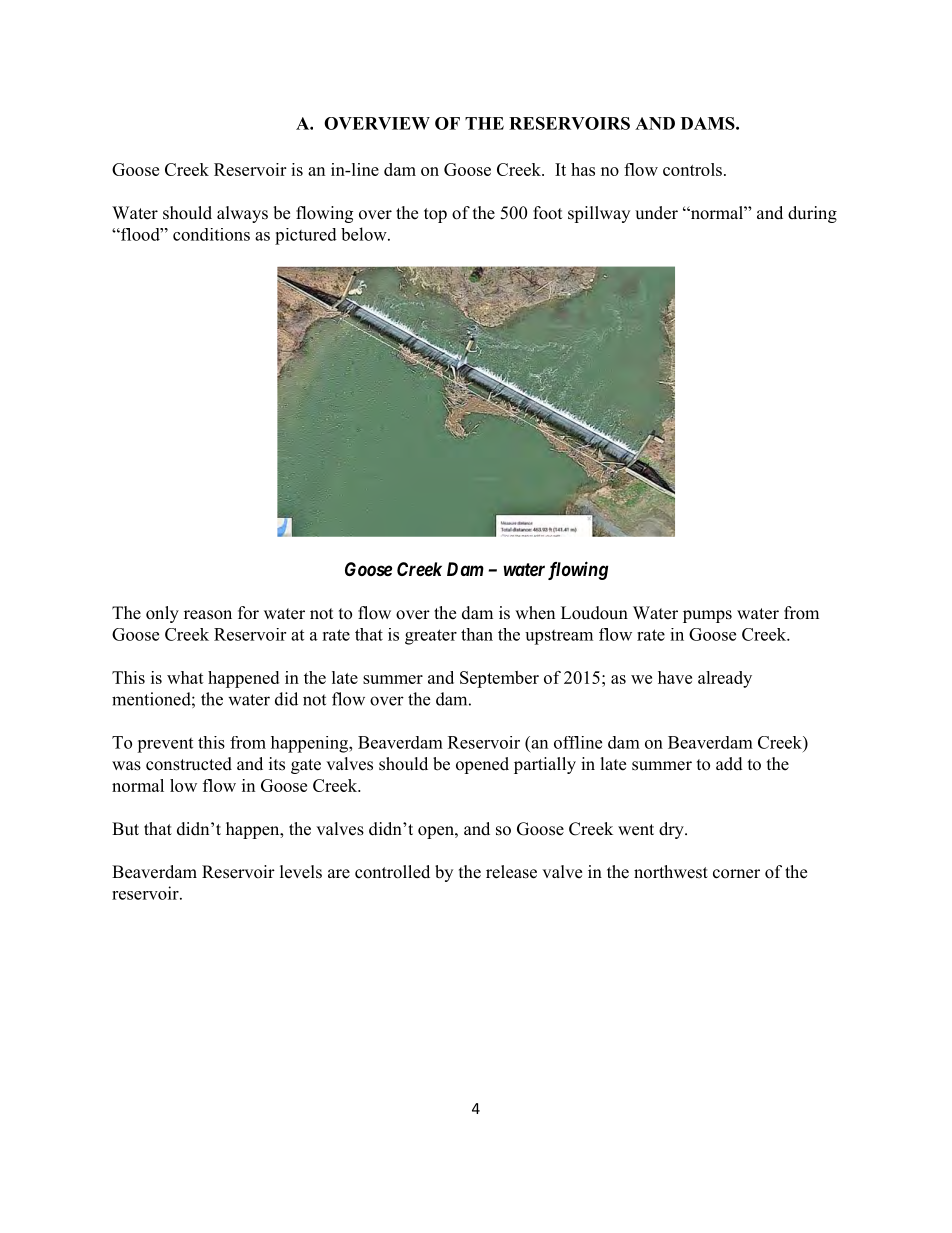 The height and width of the screenshot is (1233, 952). What do you see at coordinates (208, 615) in the screenshot?
I see `reason` at bounding box center [208, 615].
